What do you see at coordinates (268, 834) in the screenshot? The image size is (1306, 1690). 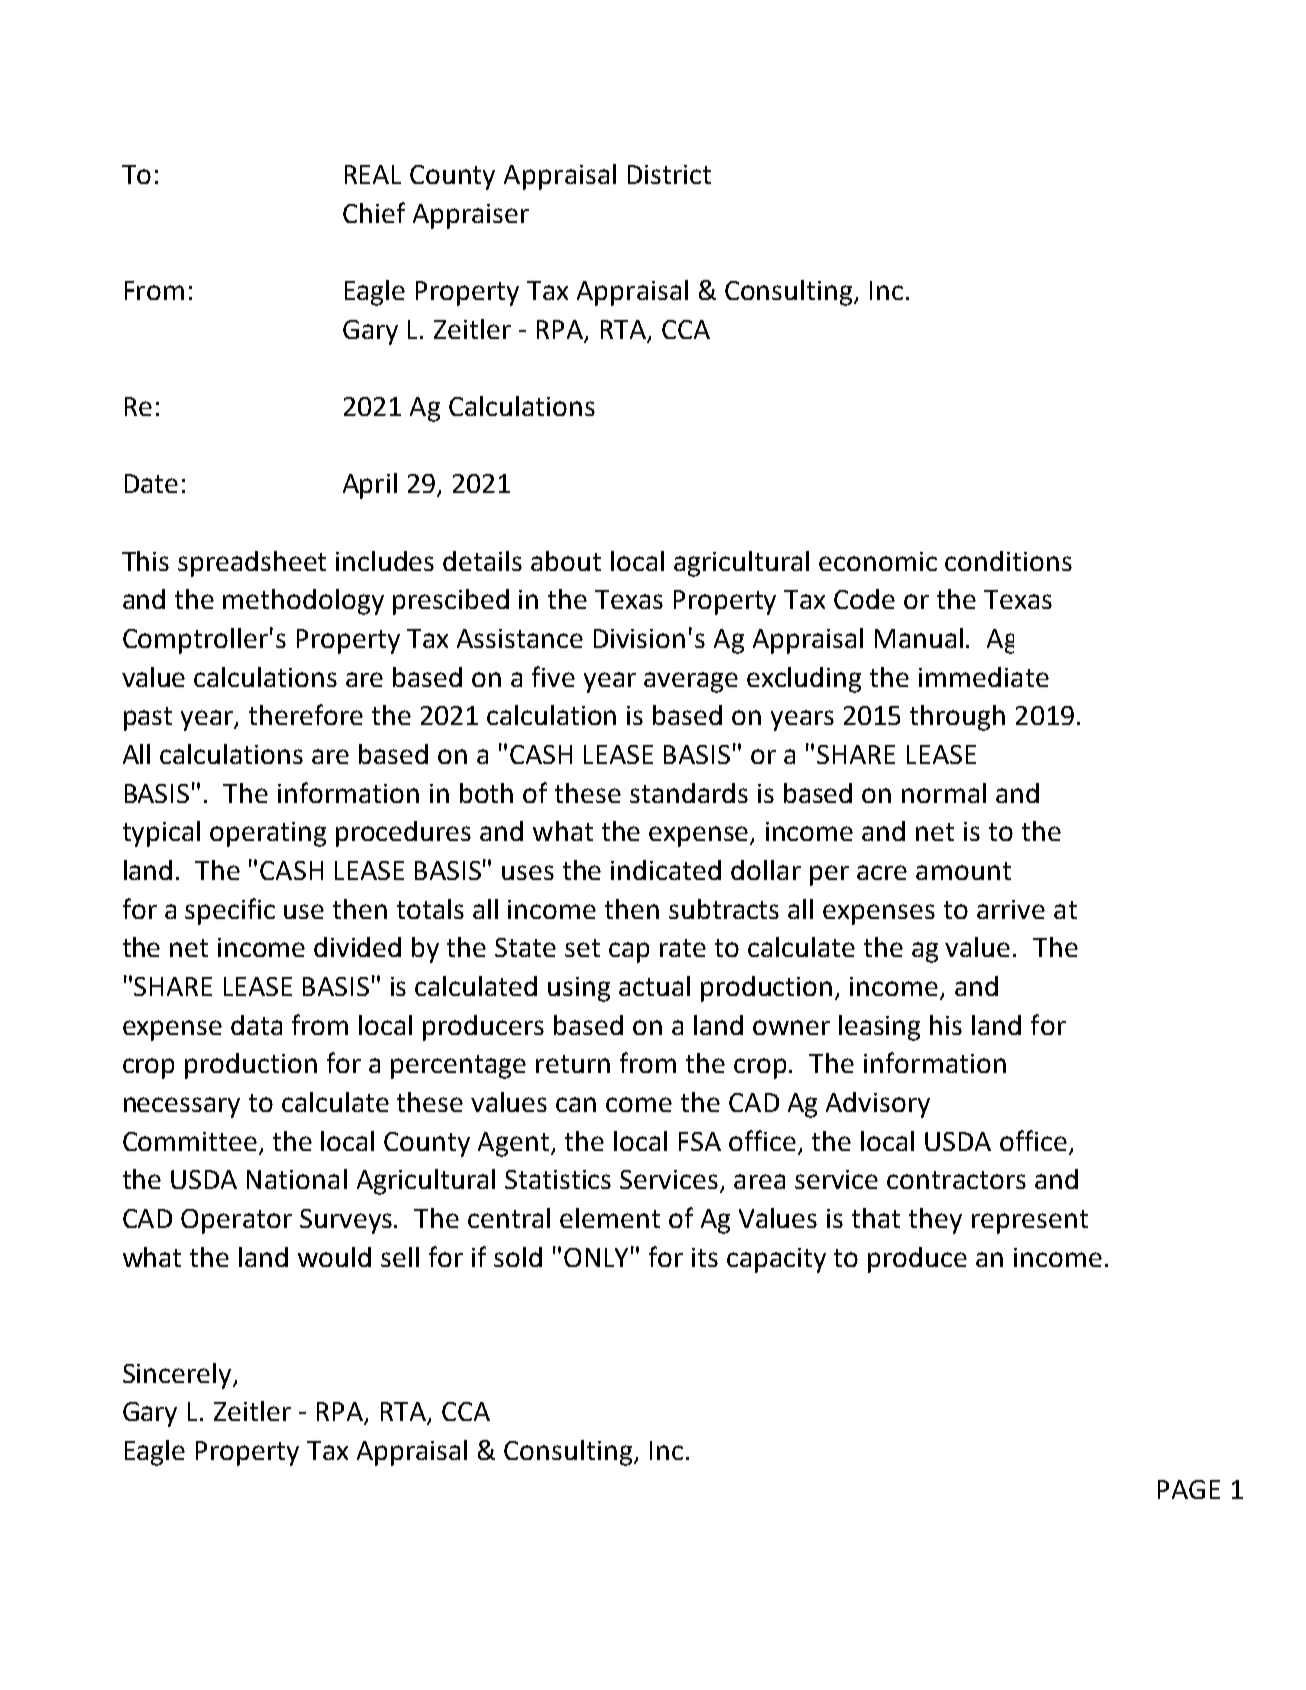 I see `operating` at bounding box center [268, 834].
